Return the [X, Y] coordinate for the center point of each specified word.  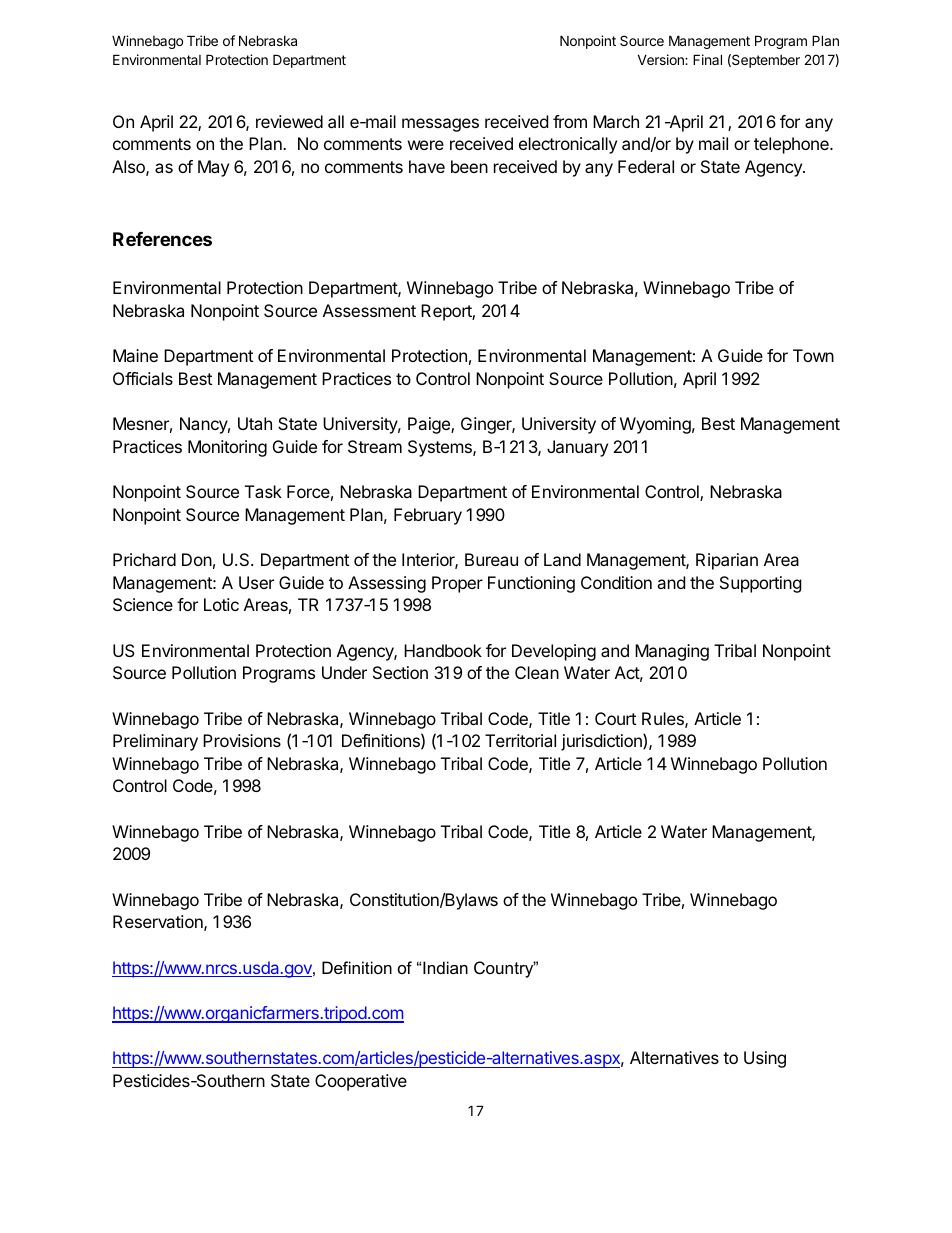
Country [505, 969]
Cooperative [361, 1082]
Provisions [242, 740]
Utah [255, 423]
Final [707, 59]
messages [440, 125]
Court [615, 718]
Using [765, 1059]
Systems [441, 448]
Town [813, 355]
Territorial [520, 740]
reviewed [289, 121]
